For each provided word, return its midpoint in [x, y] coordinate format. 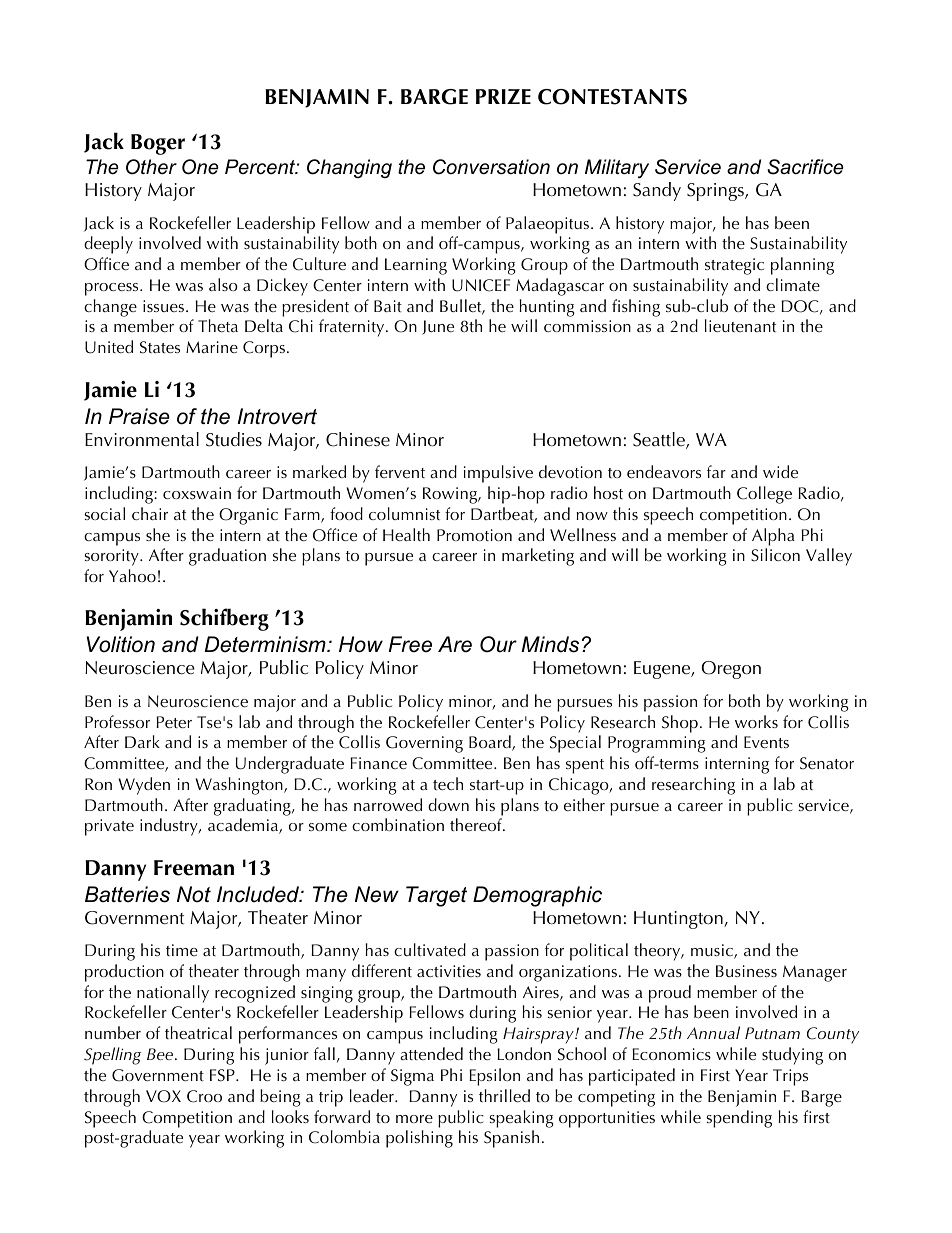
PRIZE [503, 96]
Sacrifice [805, 167]
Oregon [731, 670]
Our [498, 644]
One [200, 167]
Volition [121, 644]
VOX [163, 1096]
